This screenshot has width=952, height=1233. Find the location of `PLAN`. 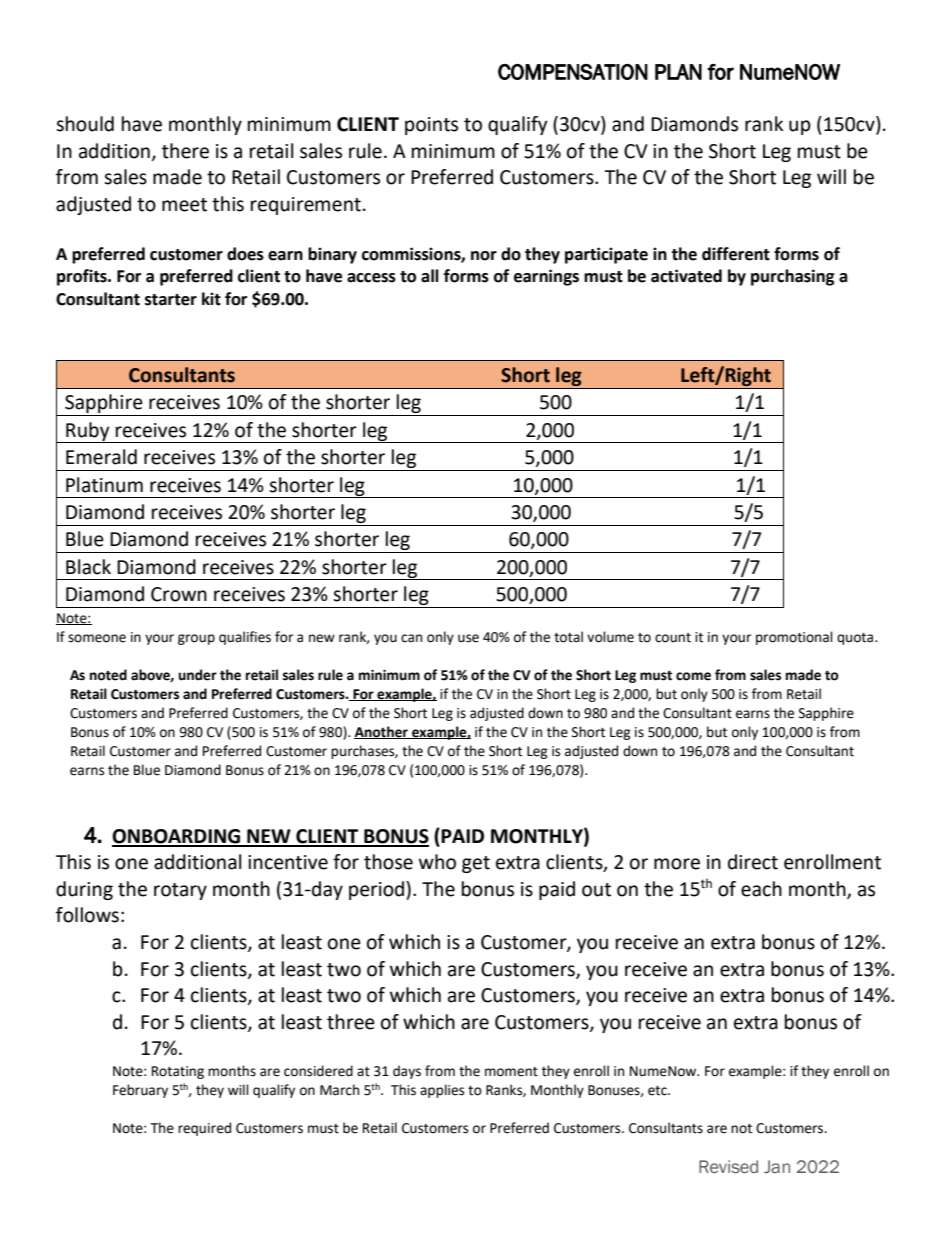

PLAN is located at coordinates (678, 72).
